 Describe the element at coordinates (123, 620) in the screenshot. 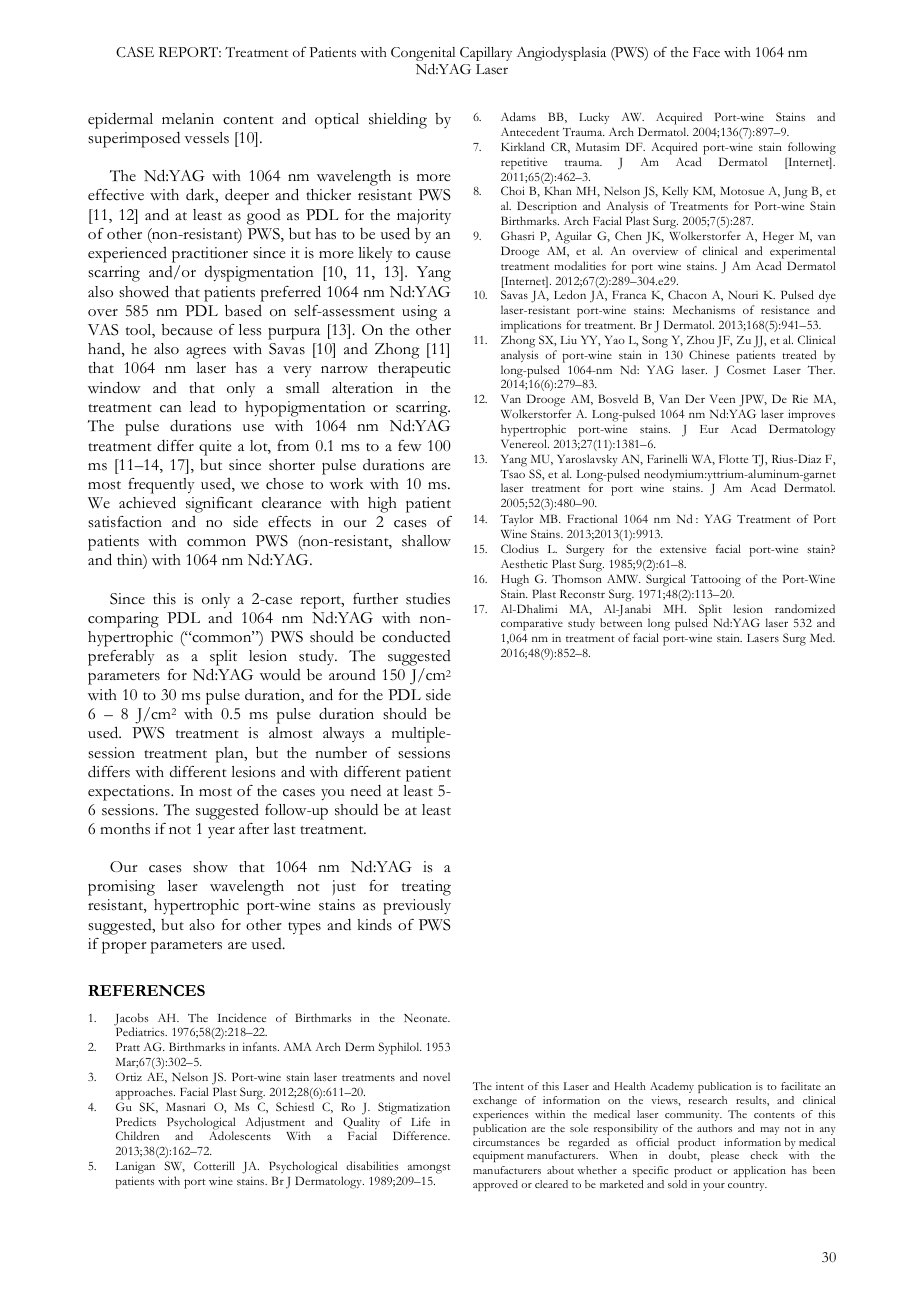

I see `comparing` at that location.
